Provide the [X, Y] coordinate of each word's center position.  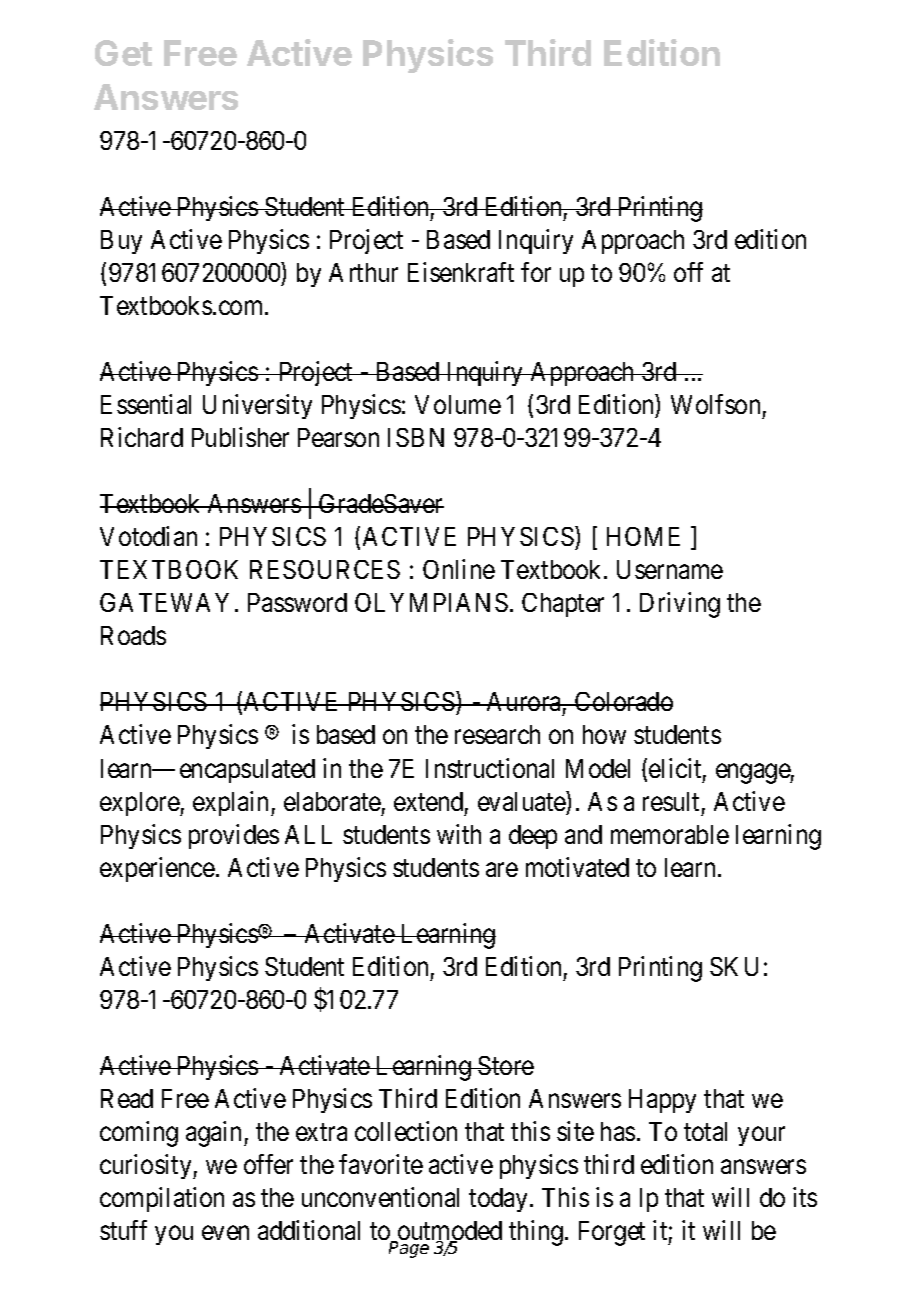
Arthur [363, 272]
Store [505, 1065]
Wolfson [715, 404]
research [497, 734]
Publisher [240, 437]
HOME [643, 536]
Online [459, 569]
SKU [734, 966]
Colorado [623, 701]
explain [232, 803]
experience [157, 869]
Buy [121, 242]
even [225, 1233]
